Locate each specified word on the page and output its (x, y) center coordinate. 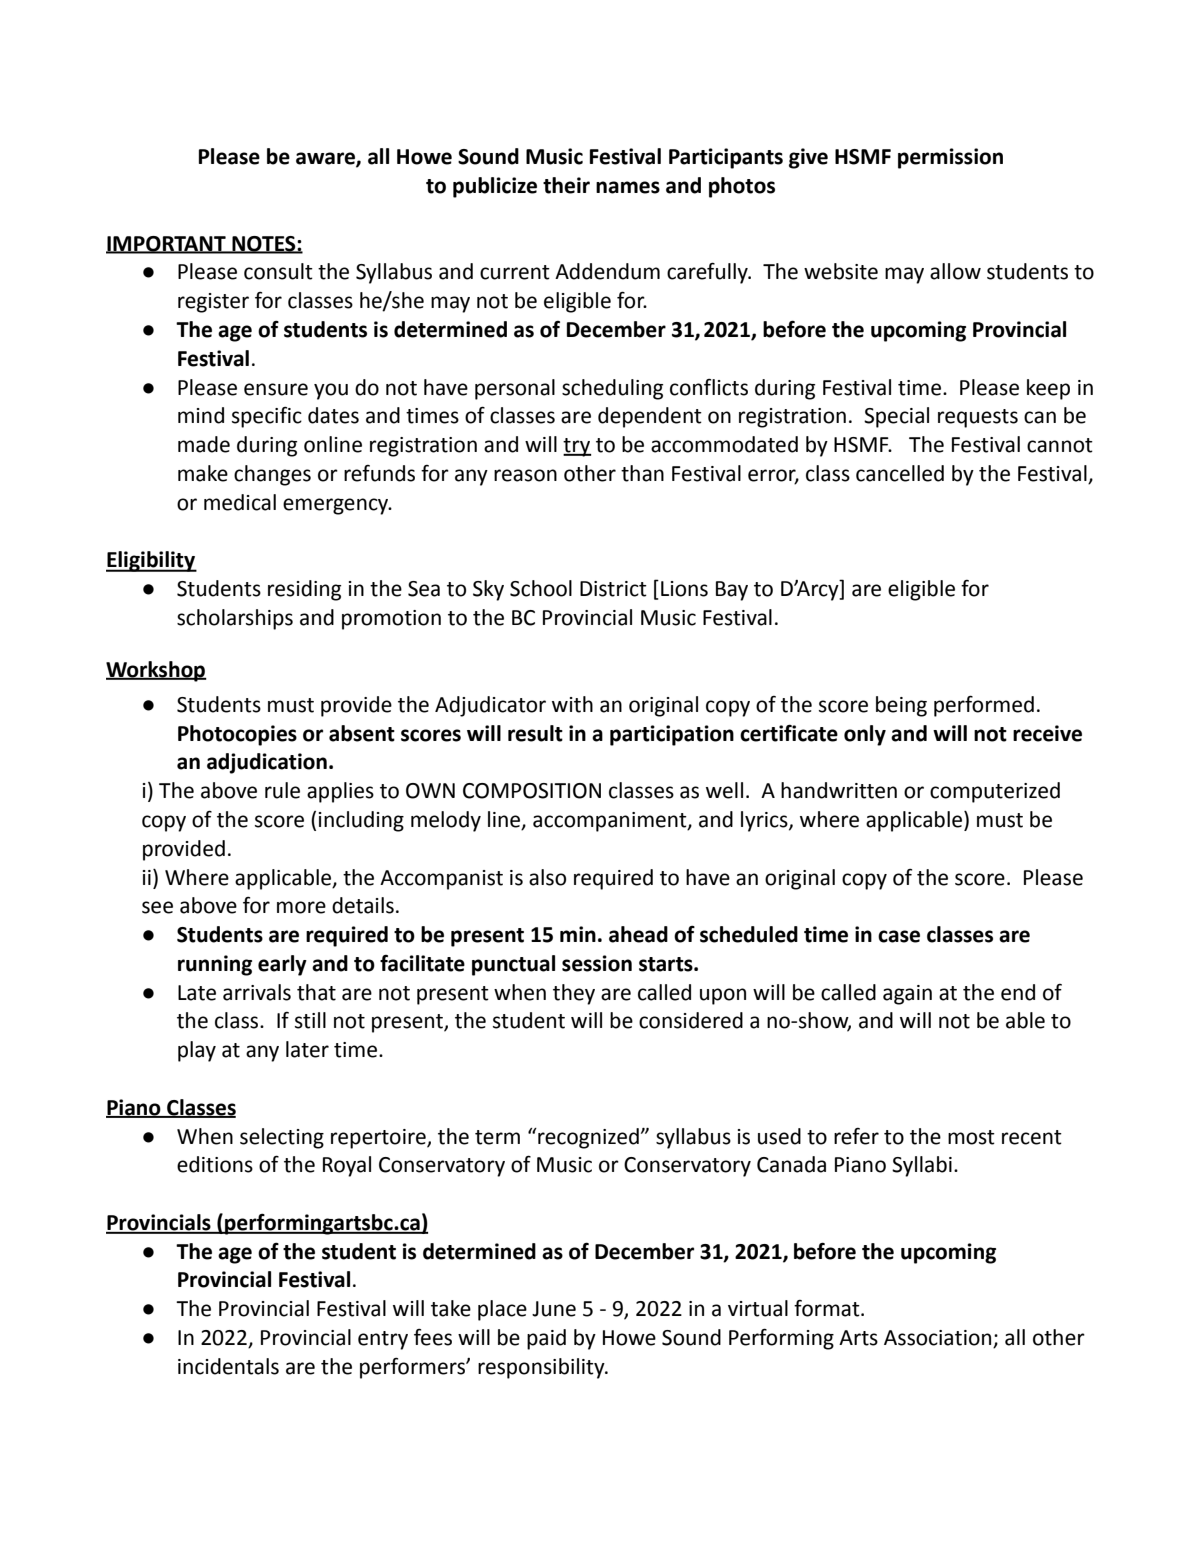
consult (278, 271)
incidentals (228, 1366)
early (282, 965)
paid (546, 1339)
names (628, 187)
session (597, 963)
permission (950, 158)
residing (304, 590)
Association (939, 1339)
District (613, 589)
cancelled (900, 473)
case (899, 936)
